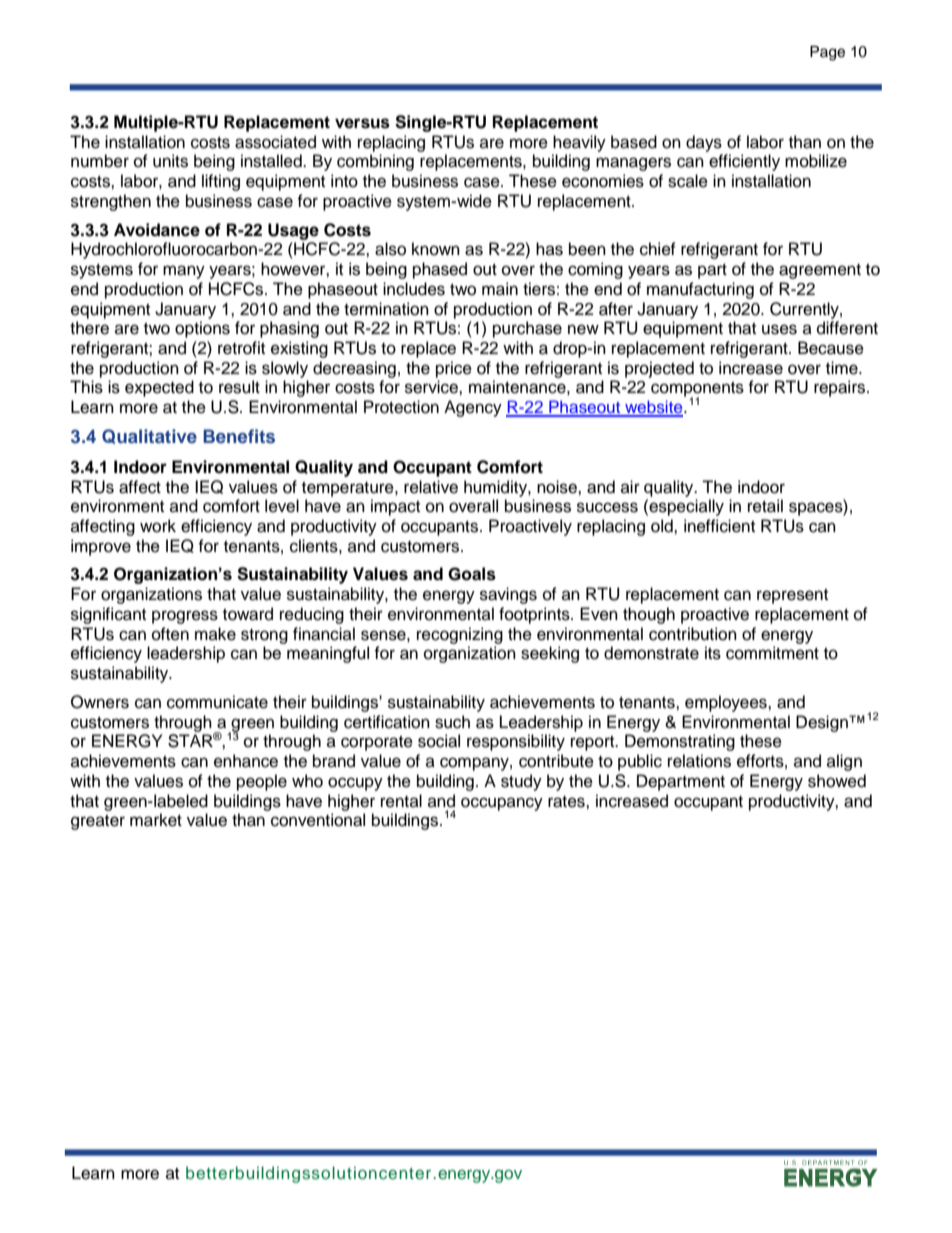  Describe the element at coordinates (156, 820) in the screenshot. I see `market` at that location.
